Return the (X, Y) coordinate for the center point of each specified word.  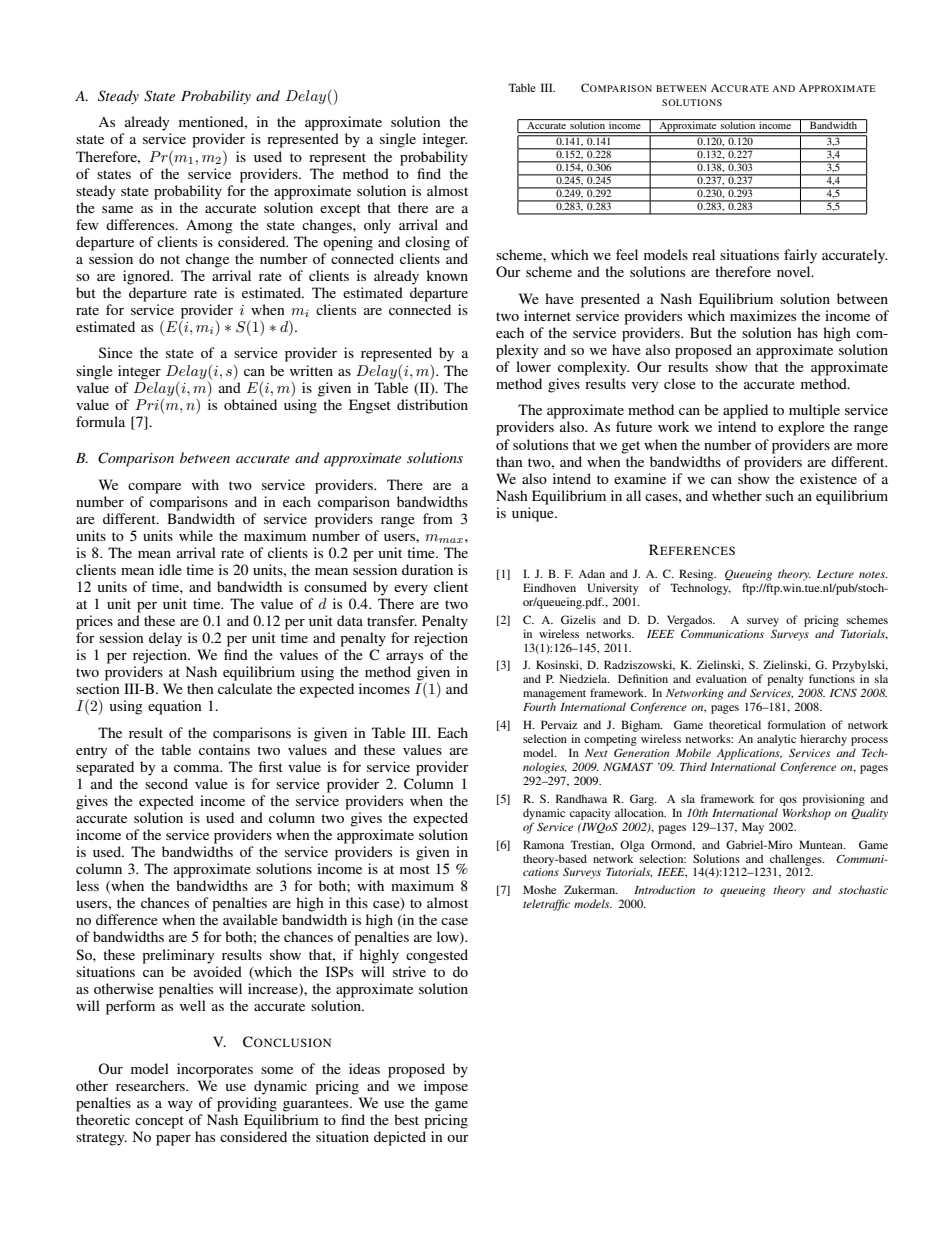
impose (446, 1087)
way (180, 1106)
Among (209, 226)
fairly (800, 256)
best (406, 1119)
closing (427, 243)
